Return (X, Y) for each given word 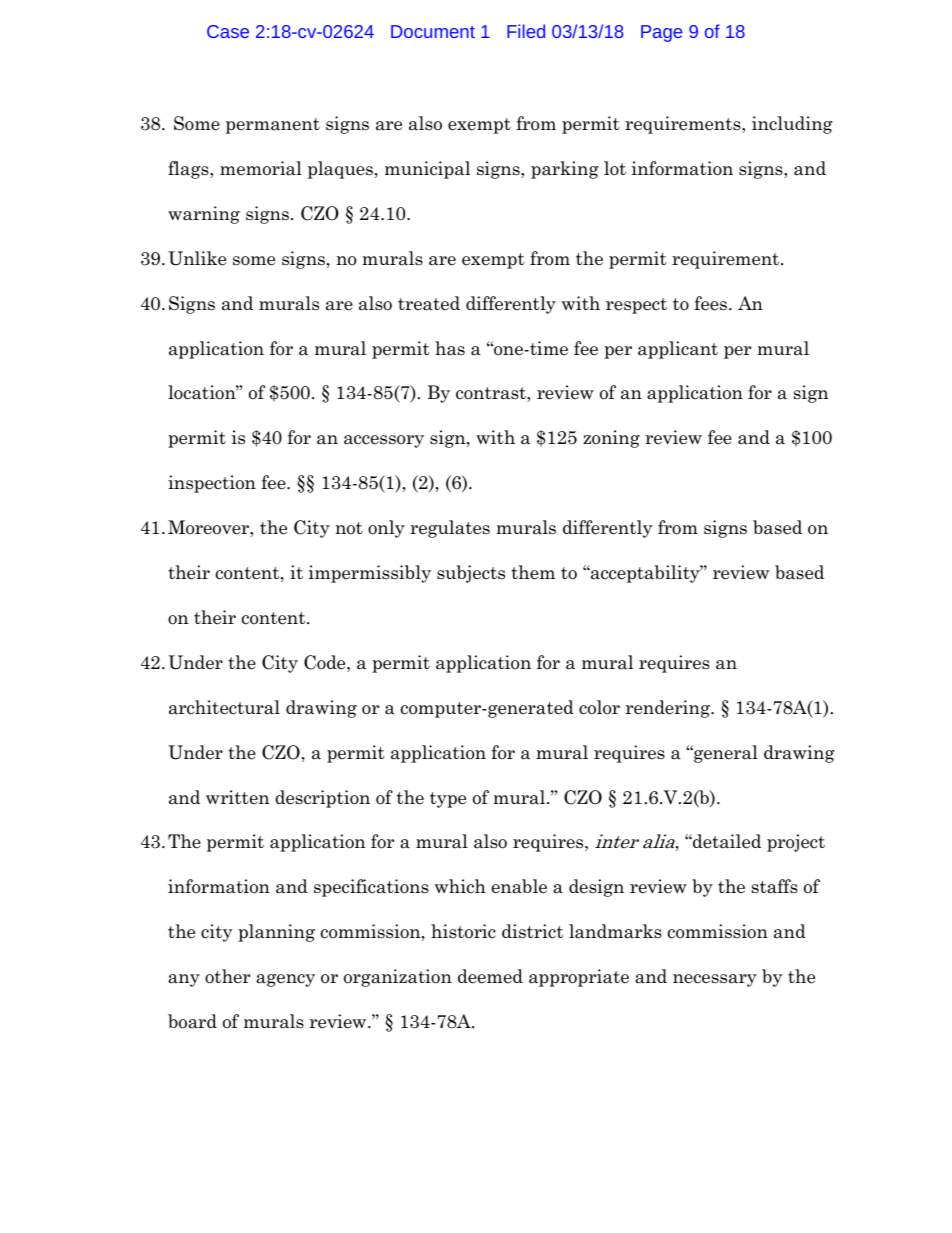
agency (285, 980)
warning (204, 215)
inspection (212, 484)
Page (661, 33)
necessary (715, 980)
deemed (490, 976)
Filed (526, 31)
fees (712, 303)
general (725, 754)
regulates (450, 529)
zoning (611, 439)
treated (429, 303)
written (237, 797)
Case (228, 31)
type (448, 800)
